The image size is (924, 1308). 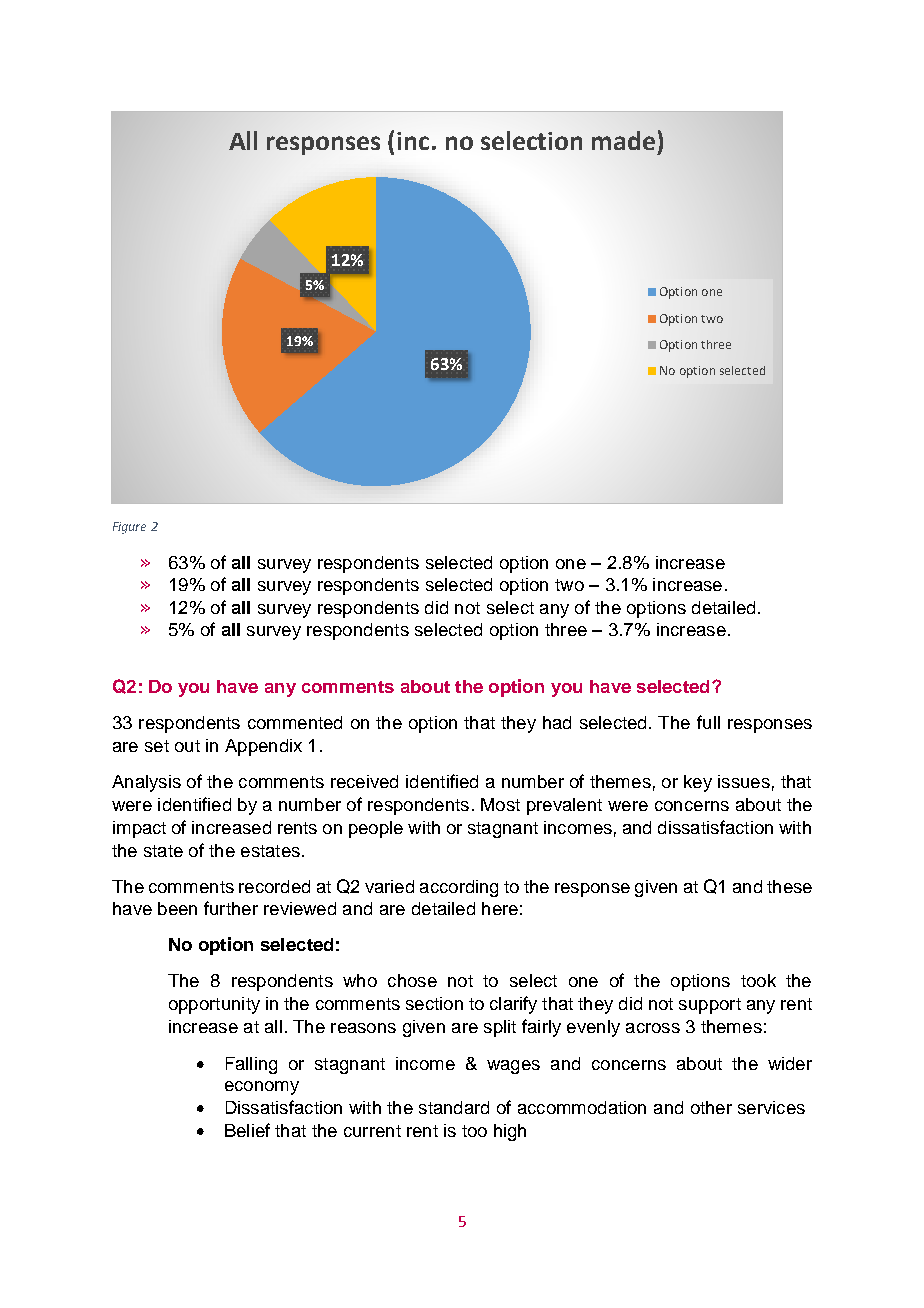 What do you see at coordinates (129, 528) in the screenshot?
I see `Figure` at bounding box center [129, 528].
